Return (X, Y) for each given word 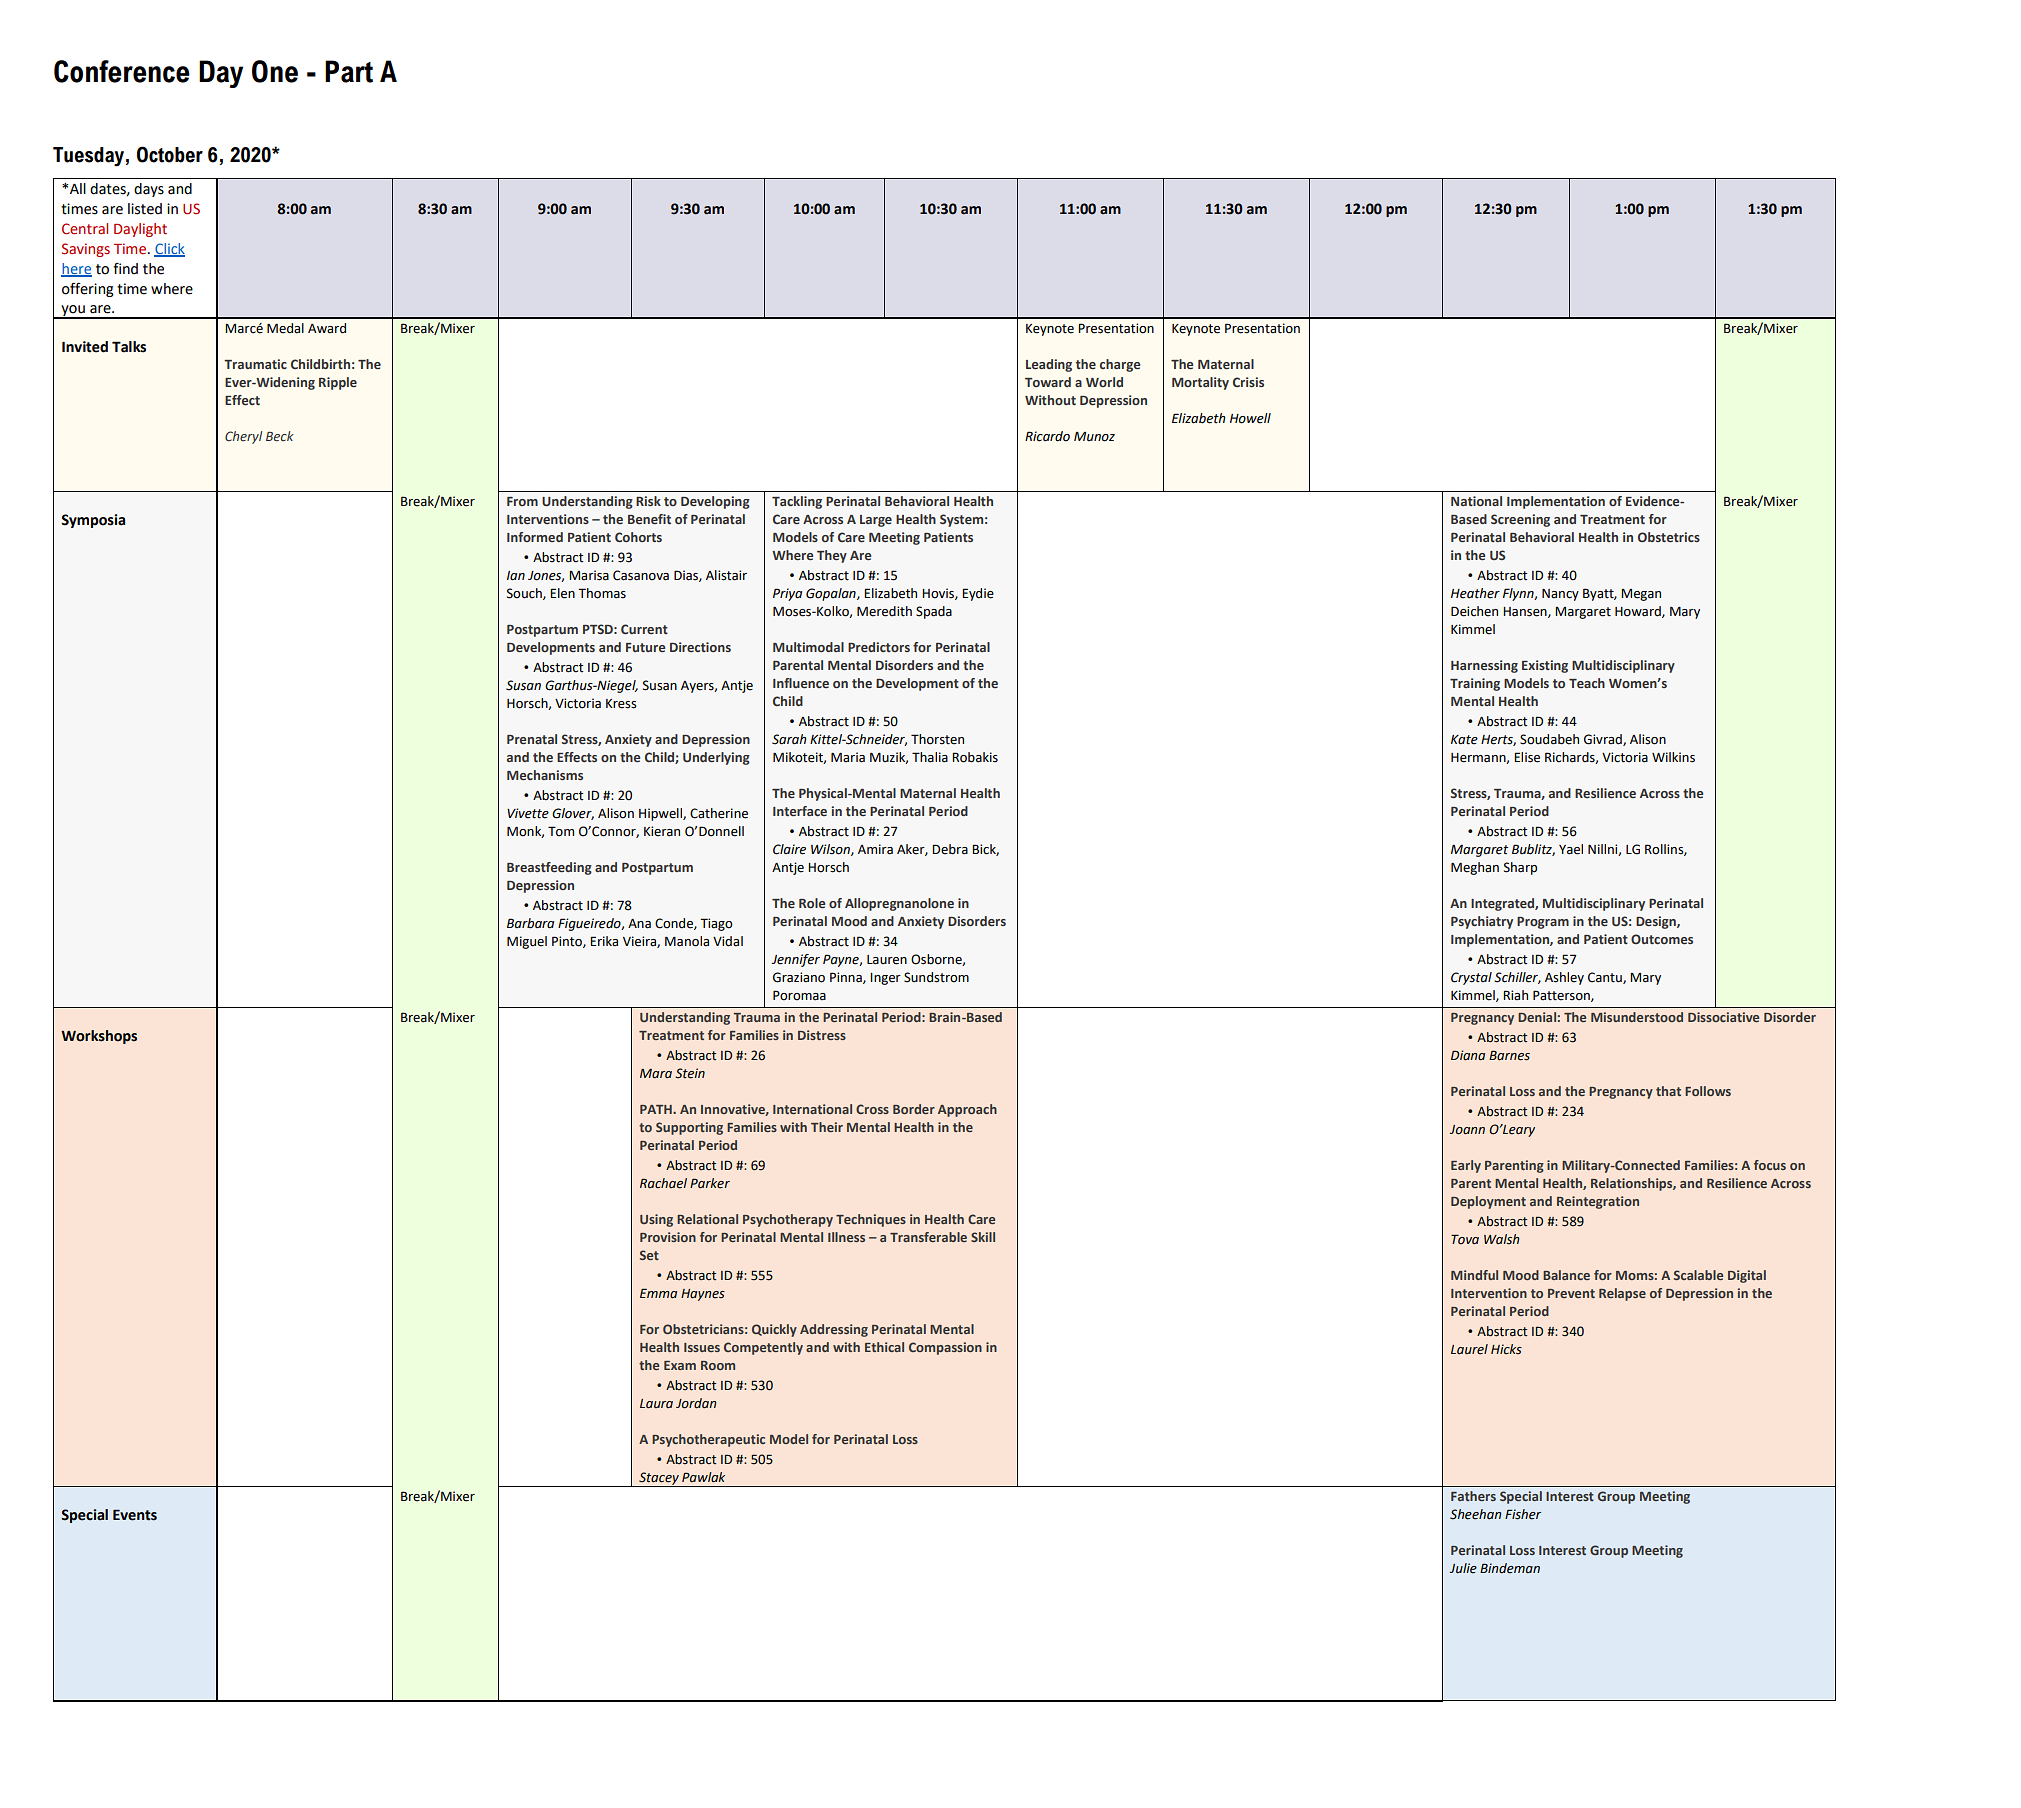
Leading (1049, 365)
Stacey (659, 1479)
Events (135, 1515)
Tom (561, 831)
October (170, 154)
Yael (1571, 849)
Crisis (1248, 382)
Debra (950, 849)
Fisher (1523, 1514)
